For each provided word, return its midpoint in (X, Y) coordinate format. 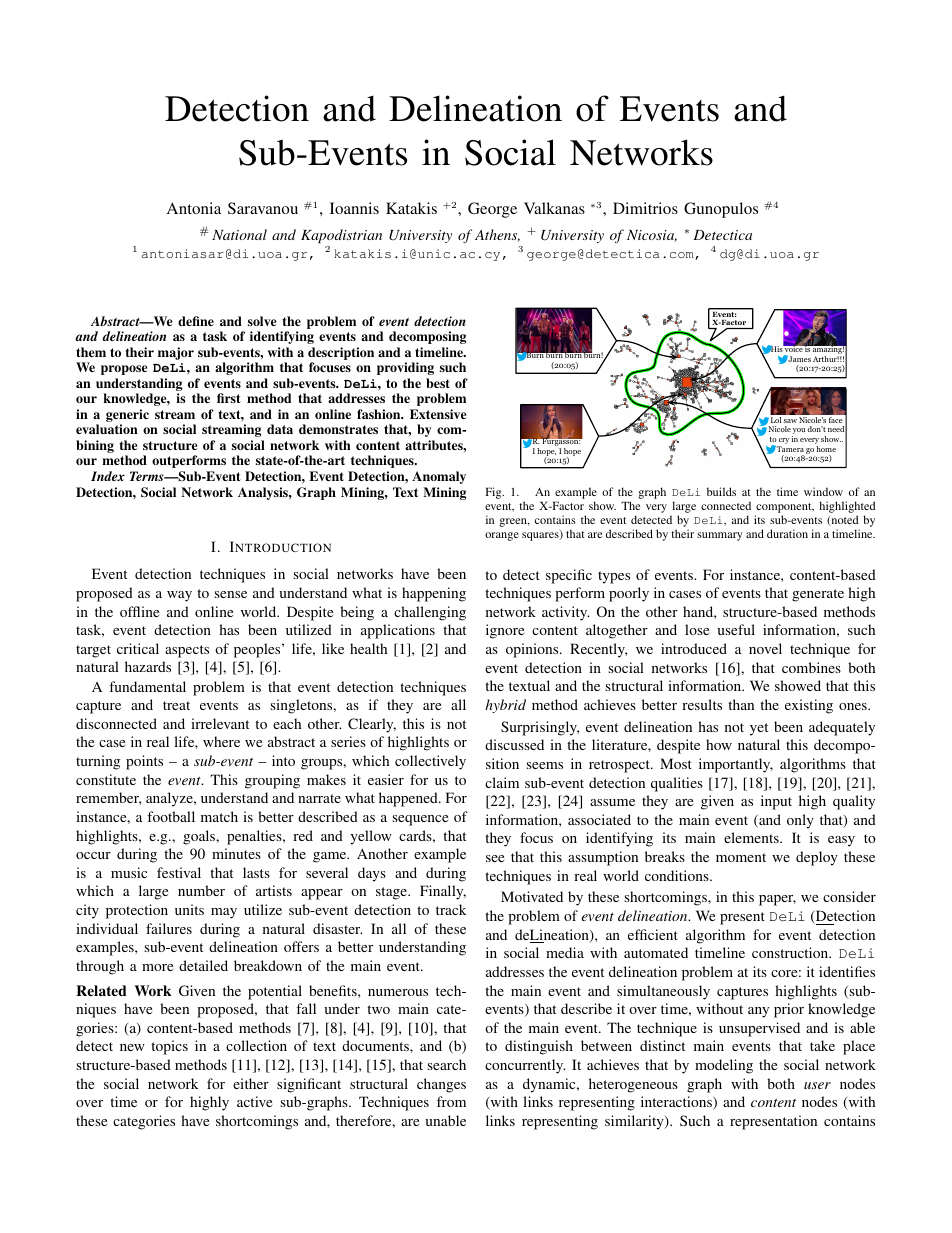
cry (783, 442)
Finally (443, 892)
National (239, 234)
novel (765, 648)
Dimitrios (645, 208)
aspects (187, 651)
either (251, 1083)
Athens (497, 235)
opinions (533, 650)
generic (127, 415)
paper (777, 900)
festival (179, 872)
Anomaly (439, 477)
